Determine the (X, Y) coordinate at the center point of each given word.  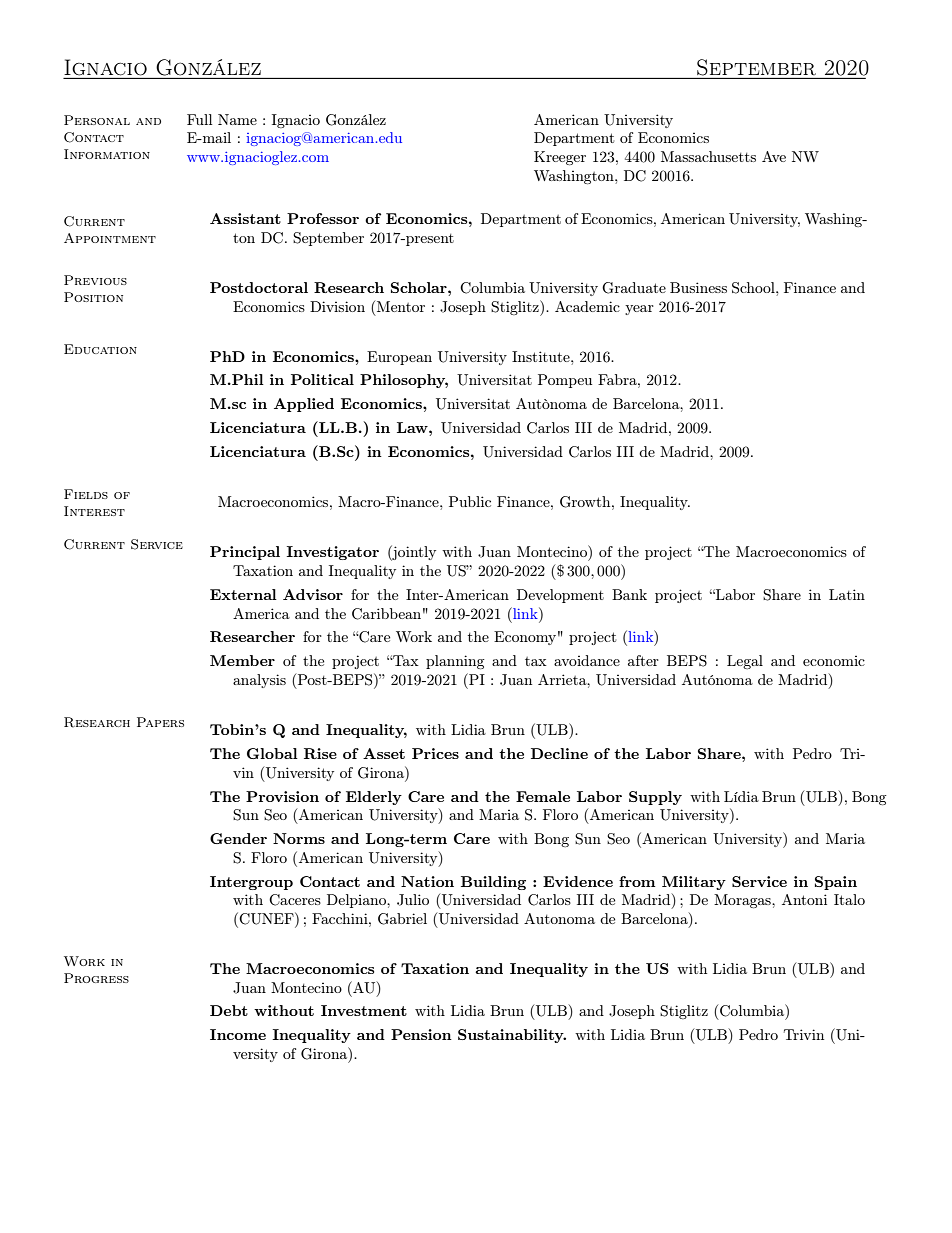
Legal (745, 662)
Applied (304, 405)
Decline (559, 753)
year (639, 310)
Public (470, 501)
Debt (229, 1010)
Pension (421, 1034)
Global (272, 753)
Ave (774, 156)
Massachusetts (708, 156)
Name (237, 119)
